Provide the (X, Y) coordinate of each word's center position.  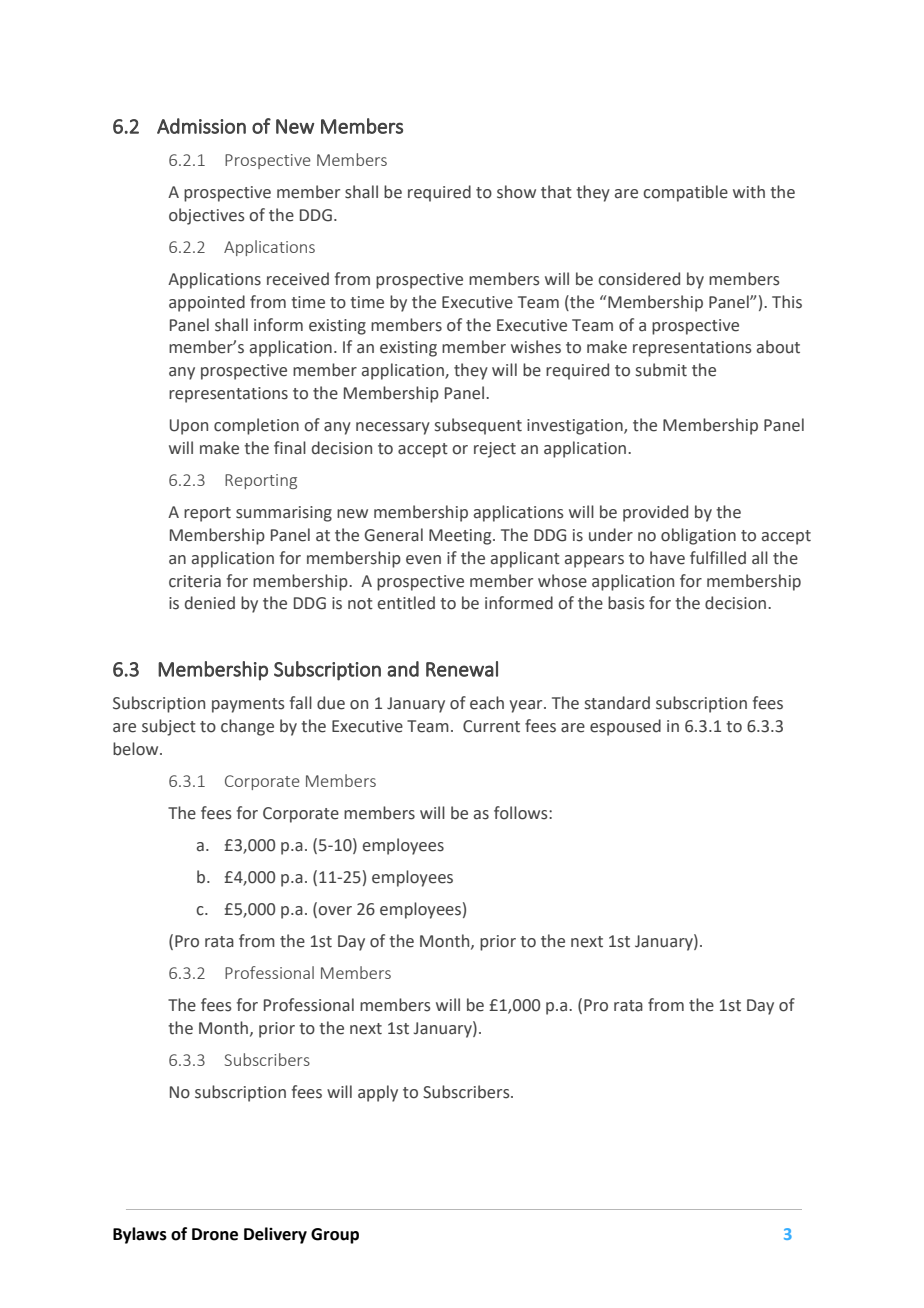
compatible (685, 193)
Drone (215, 1234)
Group (335, 1236)
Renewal (462, 669)
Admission (201, 126)
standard (617, 703)
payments (248, 705)
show (516, 192)
